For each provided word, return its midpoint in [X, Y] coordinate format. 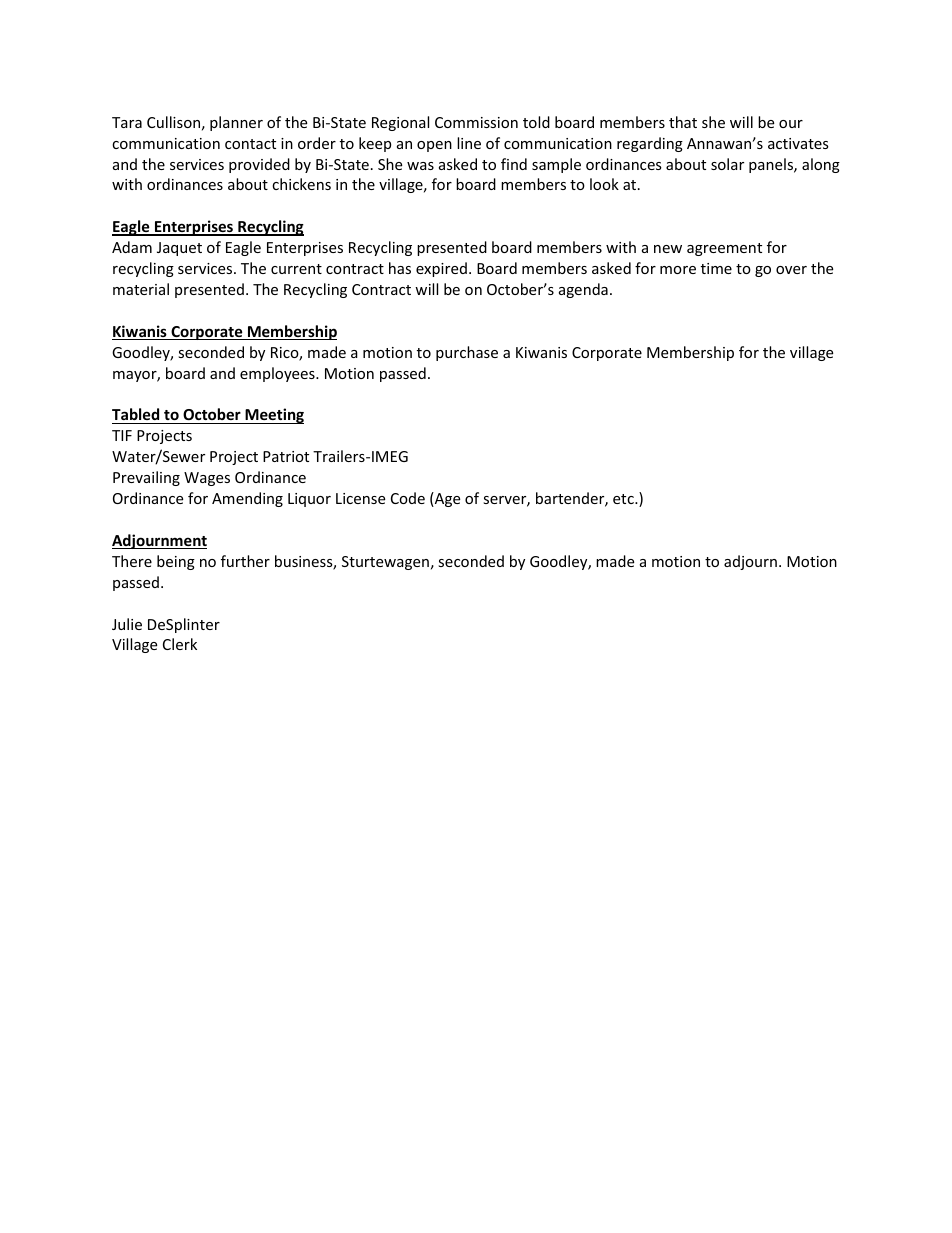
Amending [247, 499]
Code [408, 498]
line [469, 143]
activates [798, 143]
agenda [583, 290]
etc [624, 499]
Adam [132, 247]
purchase [467, 353]
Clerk [180, 644]
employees [278, 374]
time [716, 268]
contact [250, 144]
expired [441, 269]
